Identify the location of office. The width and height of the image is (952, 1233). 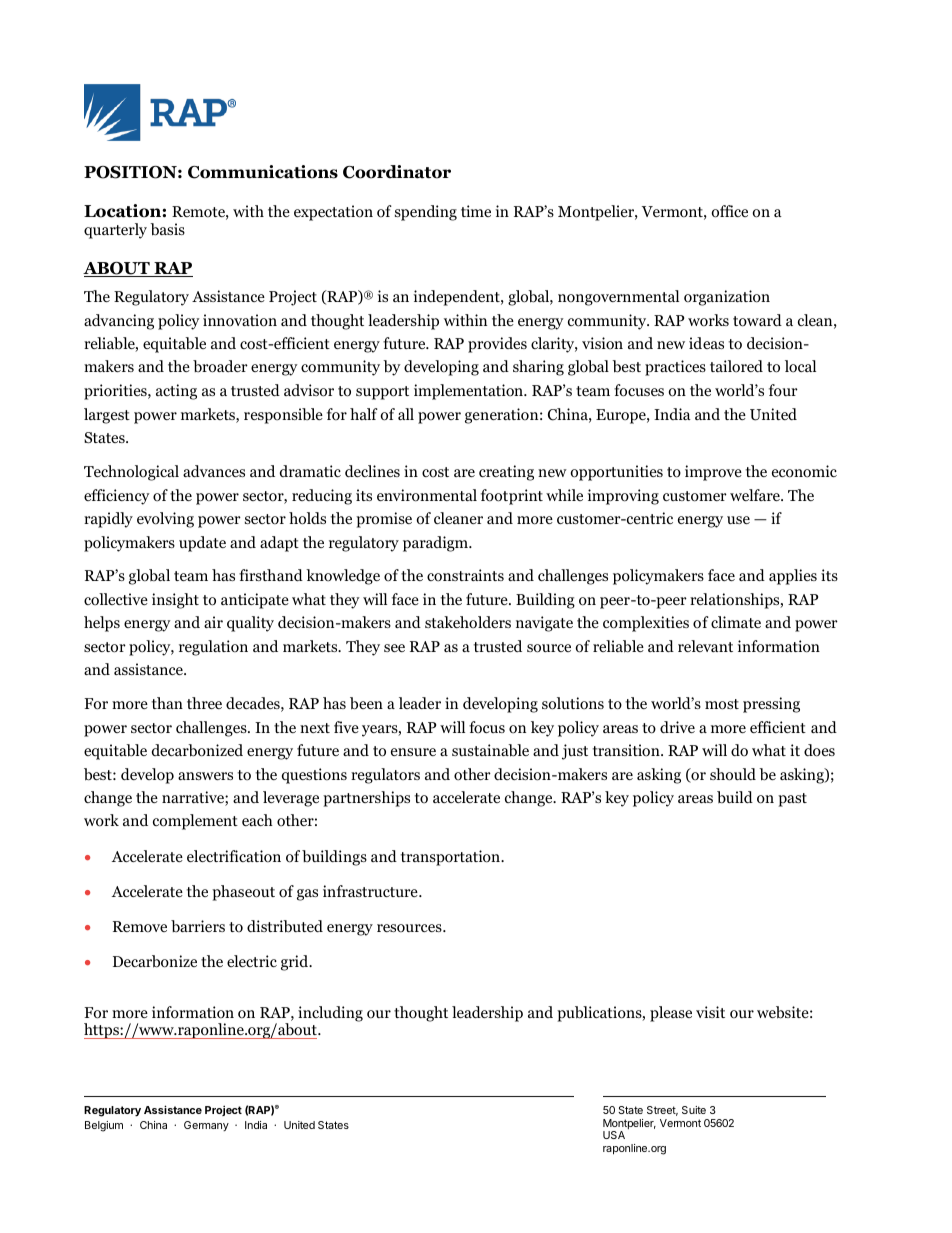
(729, 211).
